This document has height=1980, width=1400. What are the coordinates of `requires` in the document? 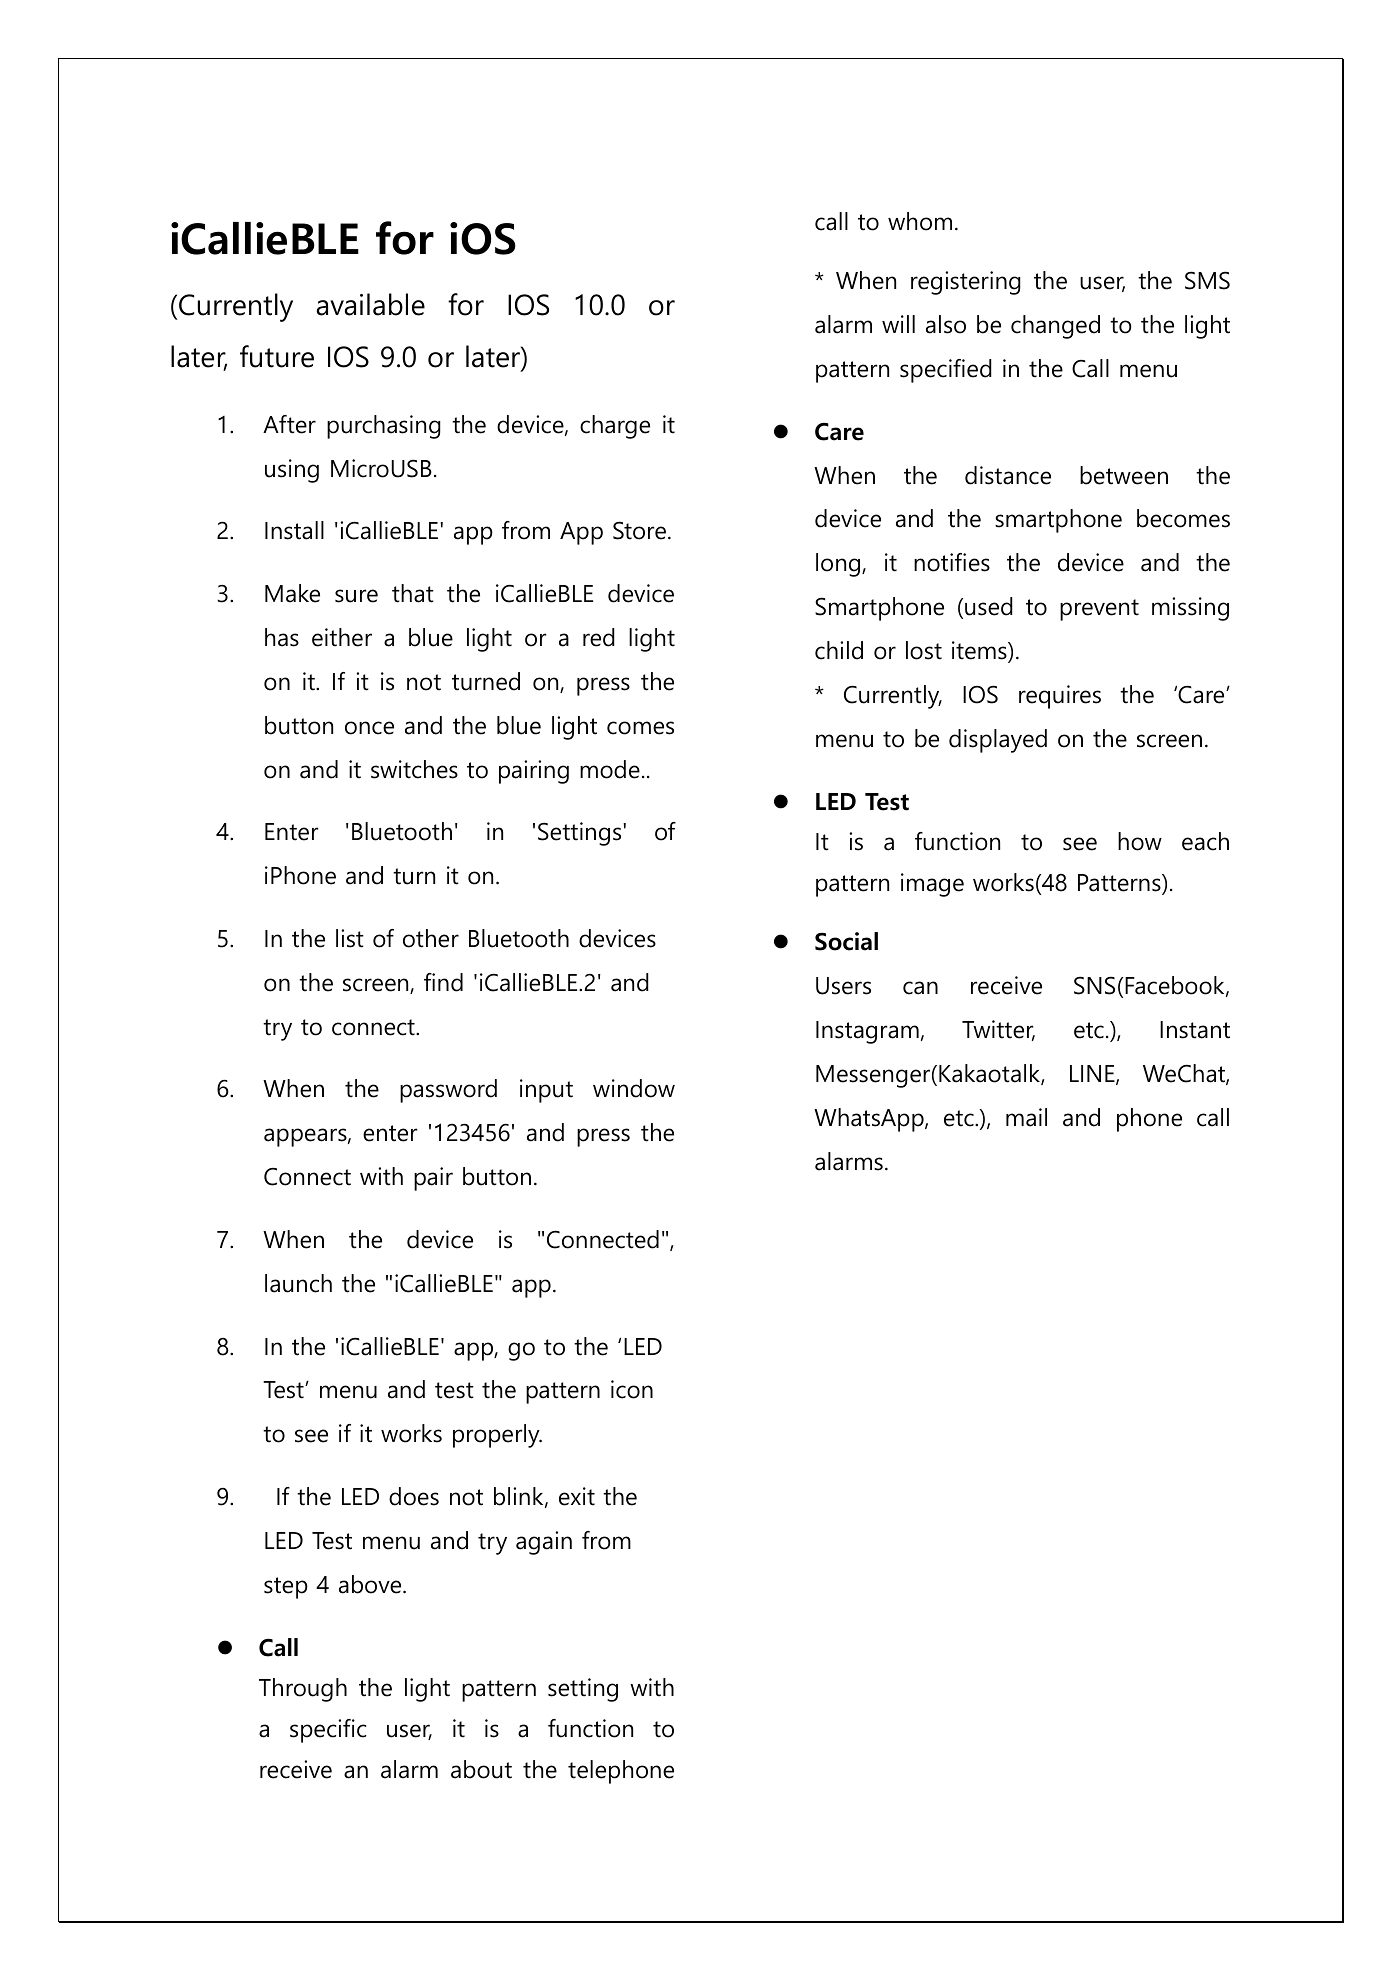 It's located at (1060, 697).
